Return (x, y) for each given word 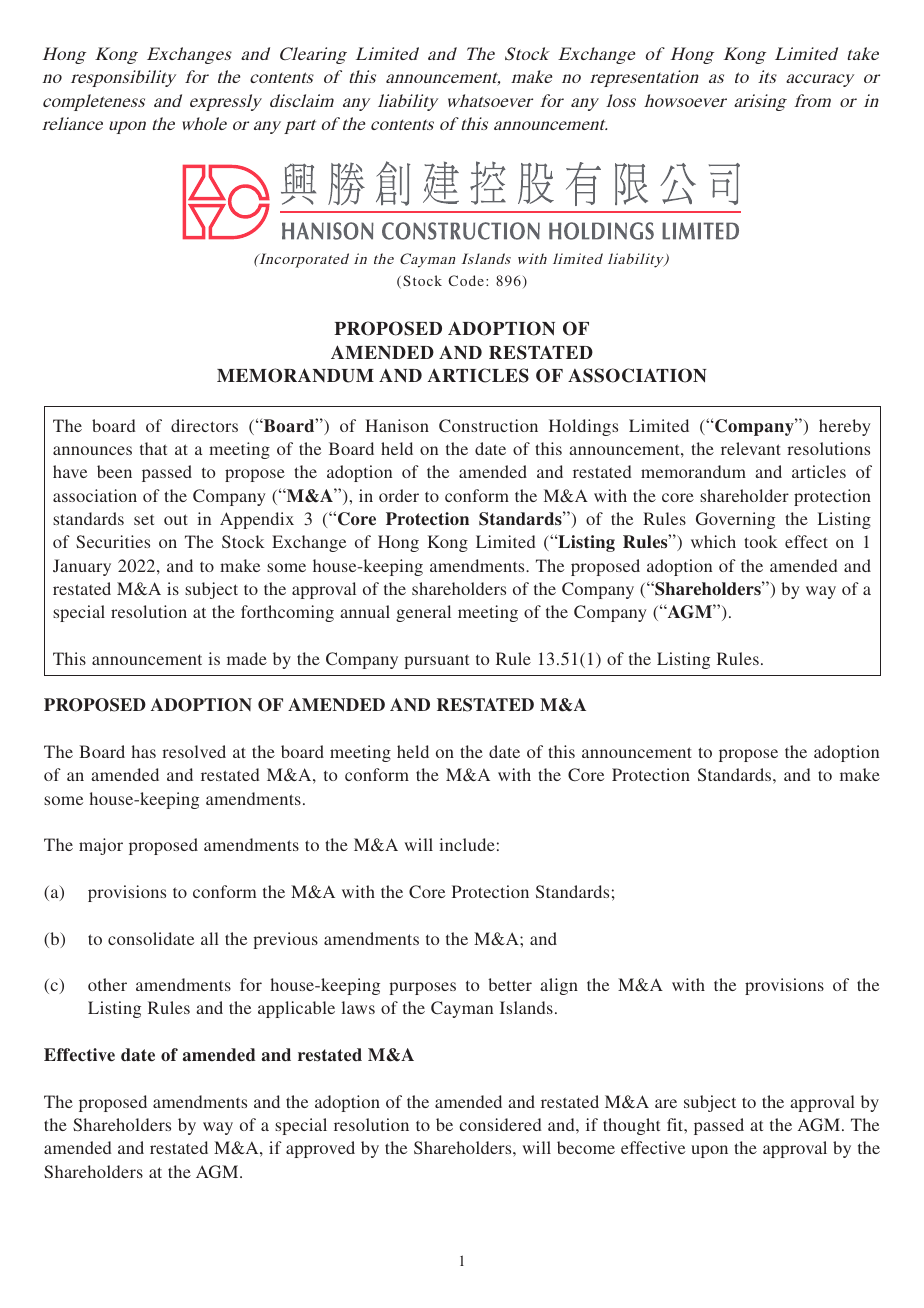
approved (320, 1149)
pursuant (436, 661)
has (144, 751)
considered (500, 1124)
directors (204, 425)
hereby (845, 427)
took (761, 541)
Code (466, 280)
